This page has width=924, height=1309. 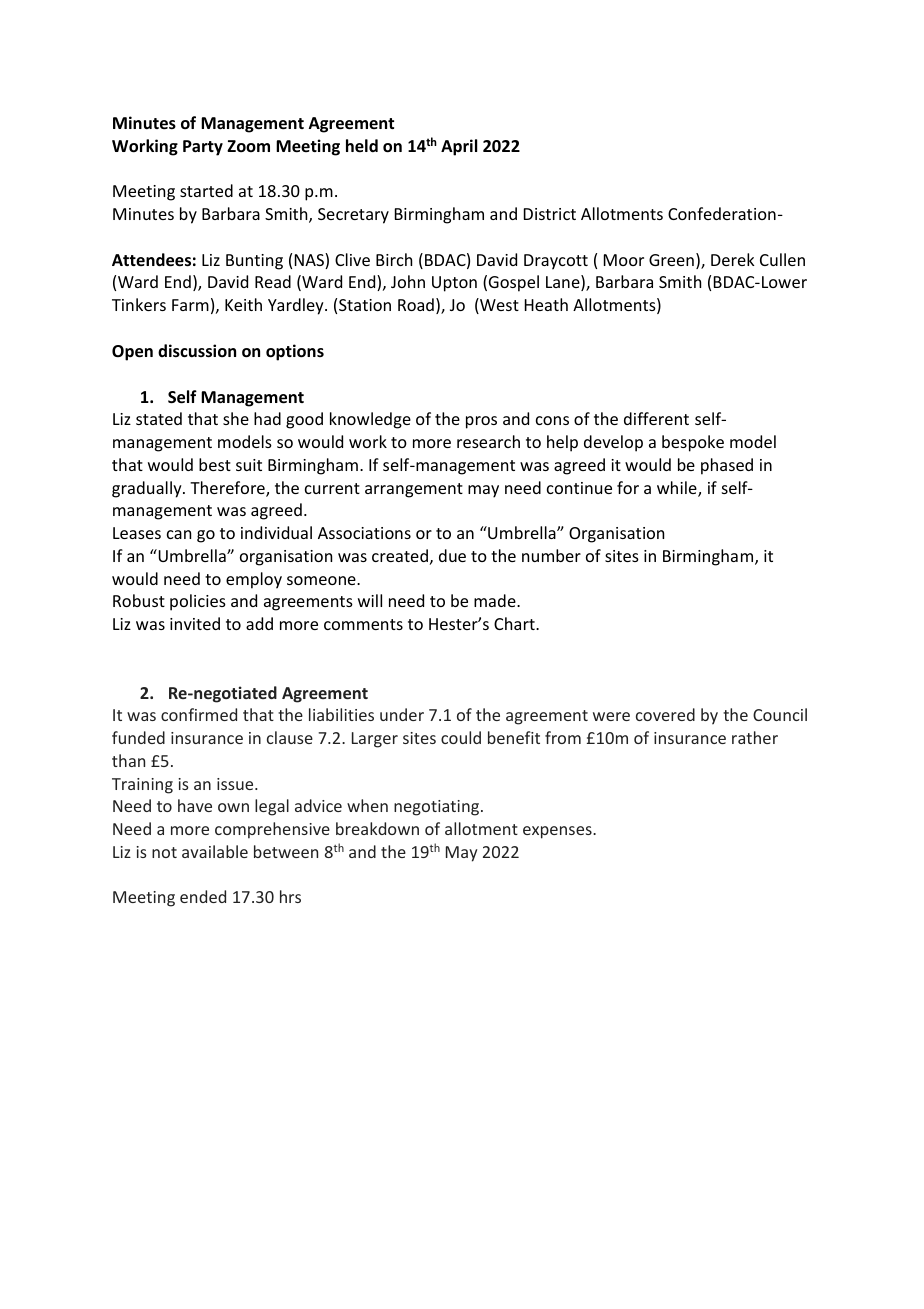 What do you see at coordinates (236, 418) in the page?
I see `she` at bounding box center [236, 418].
